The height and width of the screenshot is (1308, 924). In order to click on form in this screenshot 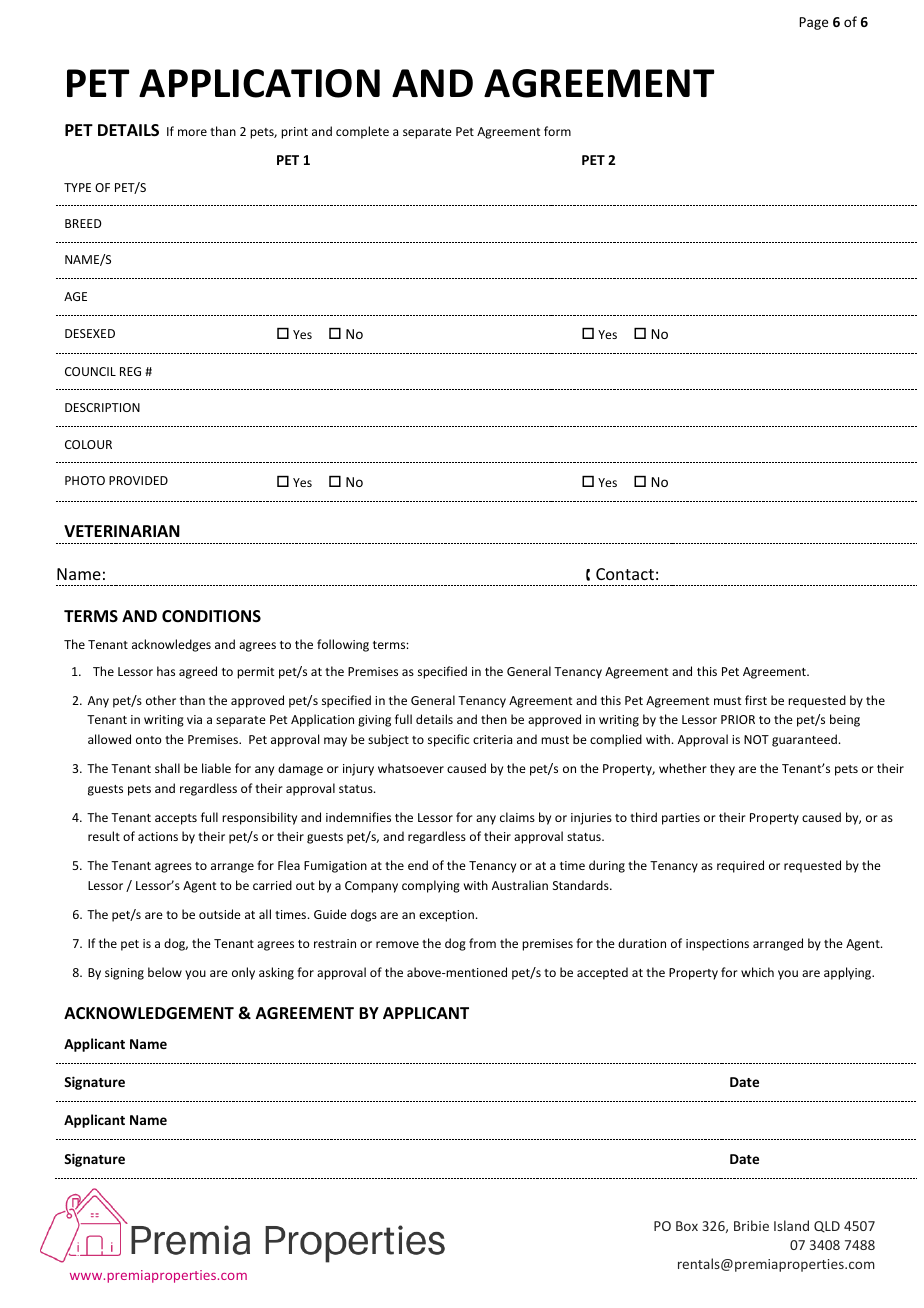, I will do `click(557, 131)`.
